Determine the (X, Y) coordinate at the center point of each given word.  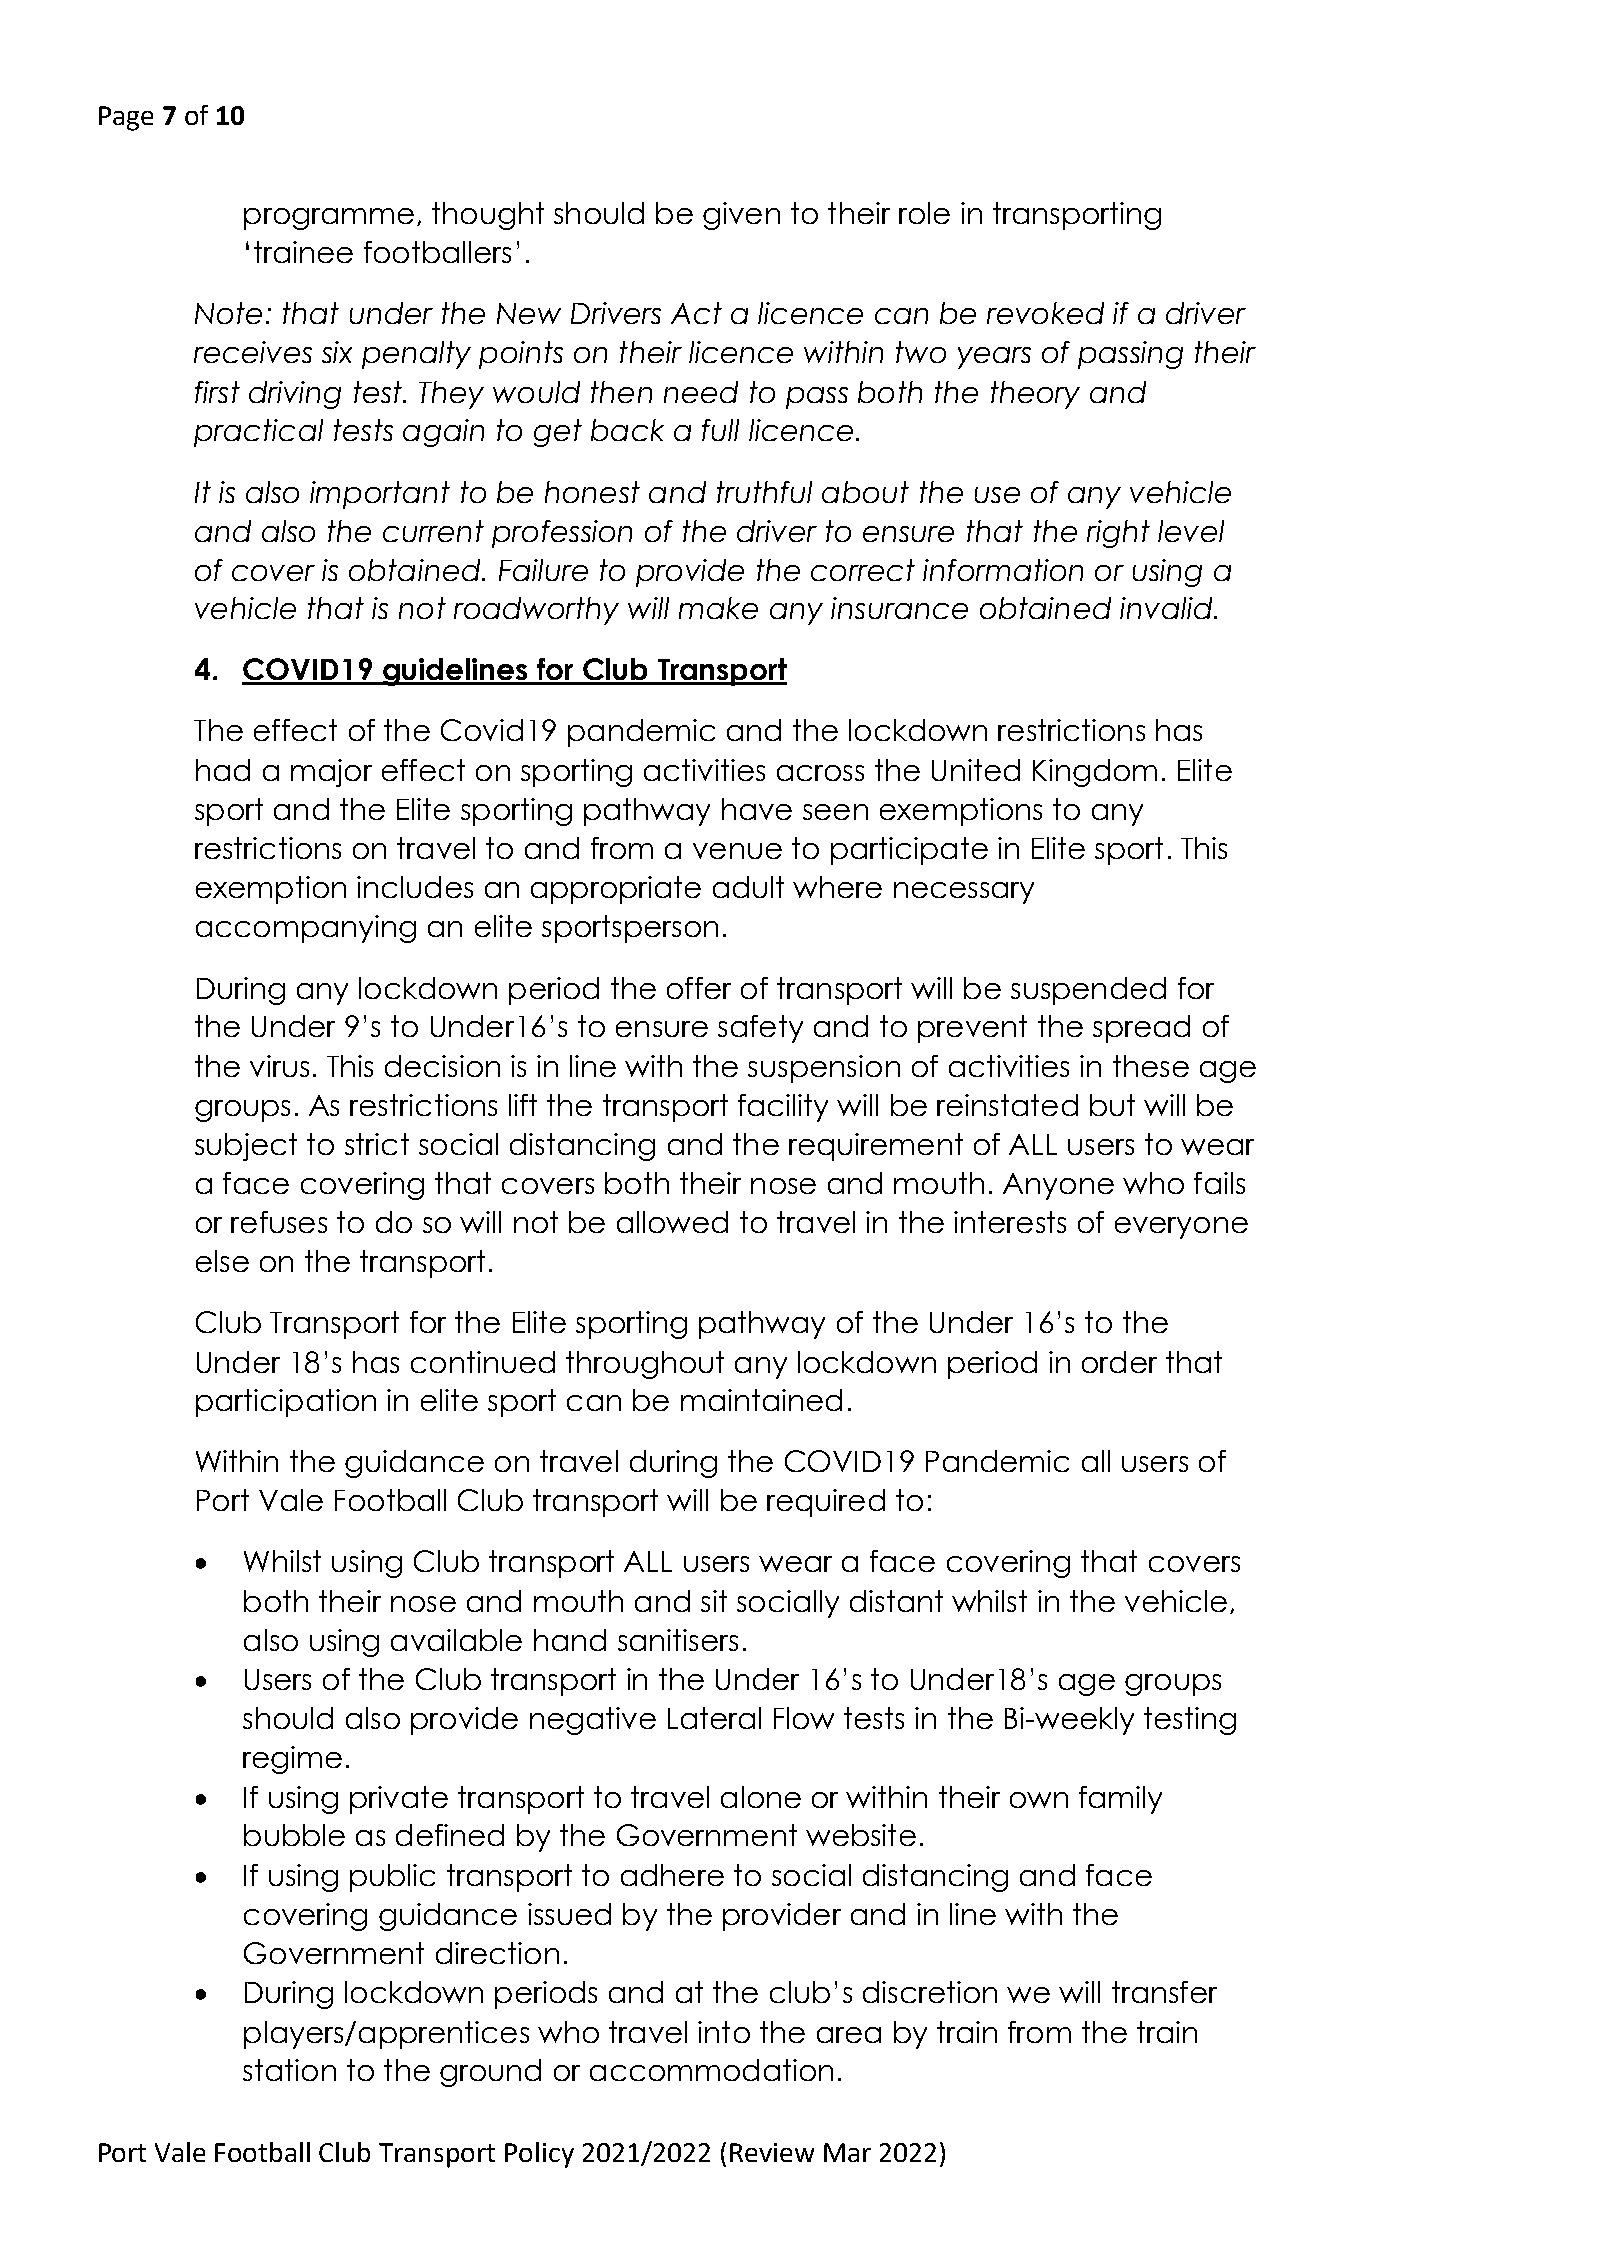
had (223, 770)
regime (292, 1760)
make (718, 608)
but (1112, 1105)
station (289, 2070)
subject (246, 1147)
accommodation (711, 2070)
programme (329, 219)
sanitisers (678, 1640)
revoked (1045, 313)
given (741, 216)
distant (896, 1601)
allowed (672, 1222)
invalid (1166, 608)
